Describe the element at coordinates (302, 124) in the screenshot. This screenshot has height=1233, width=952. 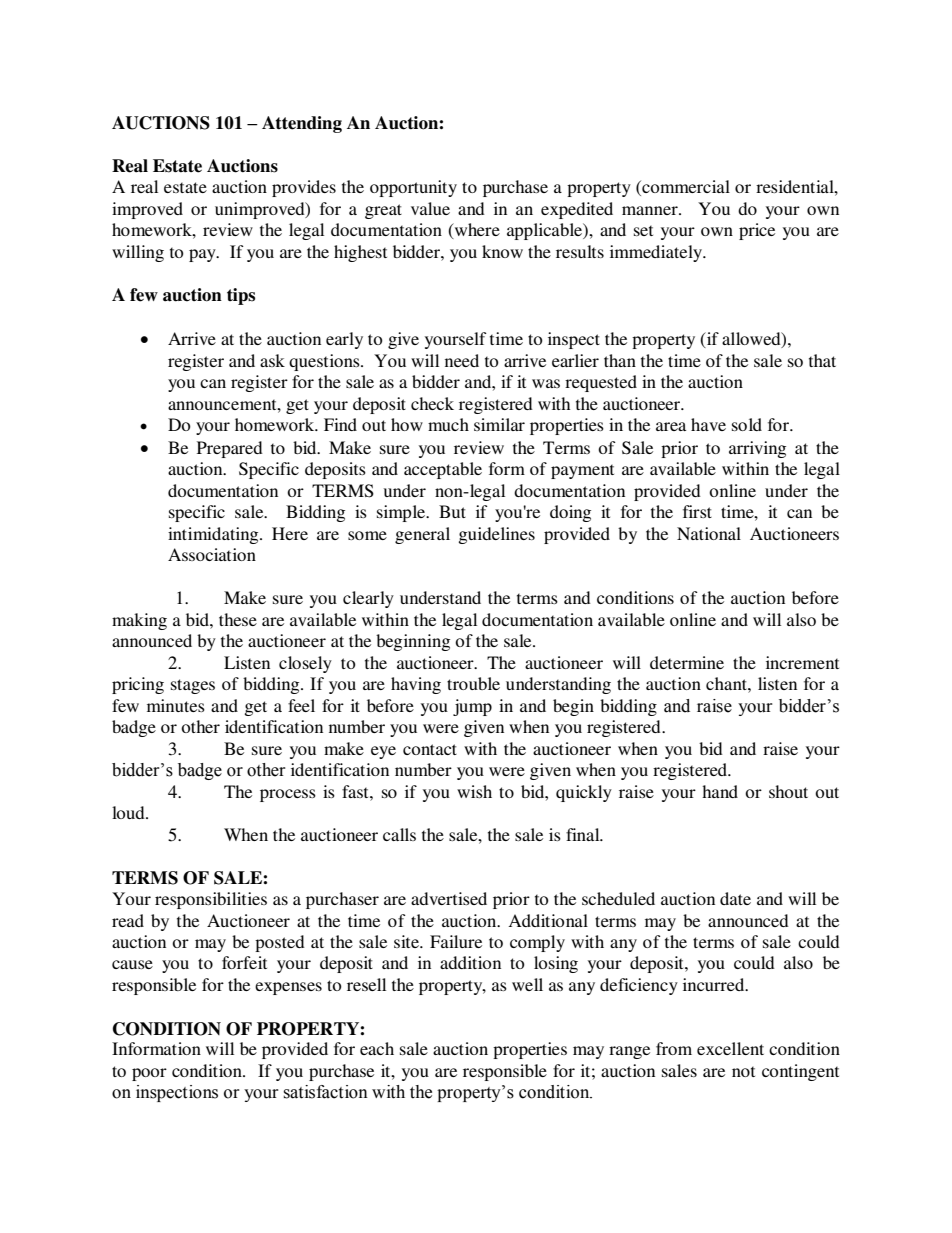
I see `Attending` at that location.
